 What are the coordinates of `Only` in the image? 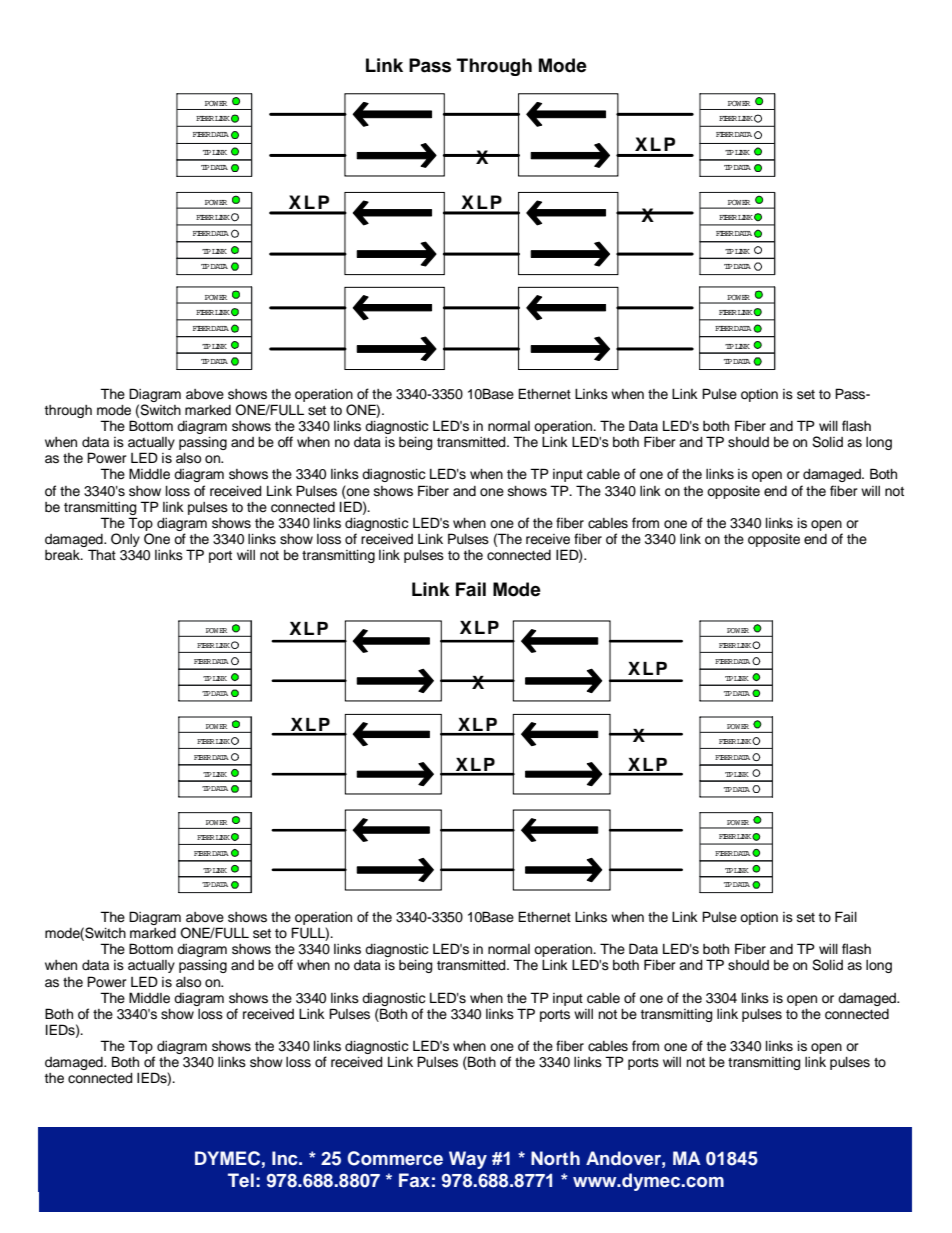 It's located at (125, 540).
